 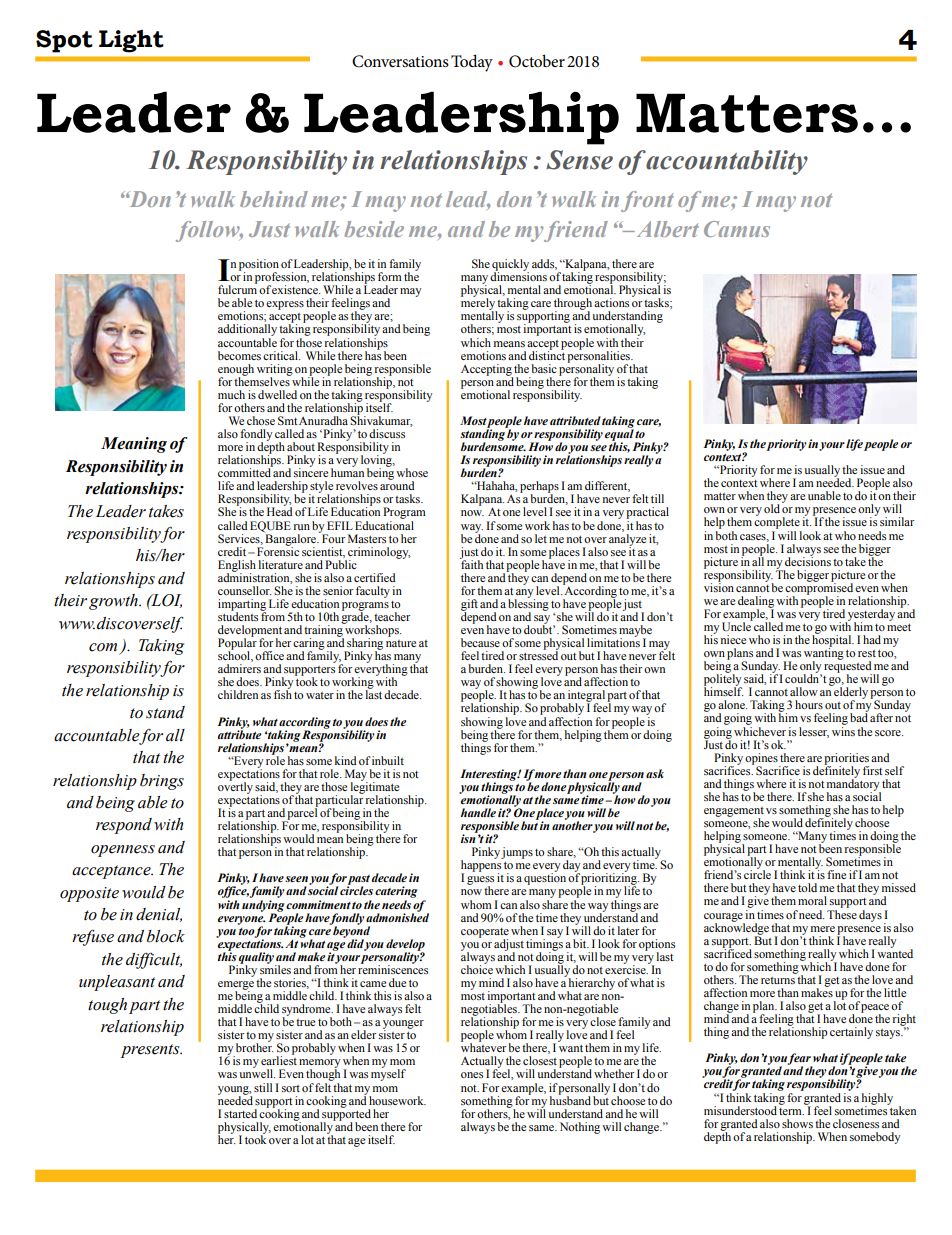 I want to click on term, so click(x=791, y=1111).
